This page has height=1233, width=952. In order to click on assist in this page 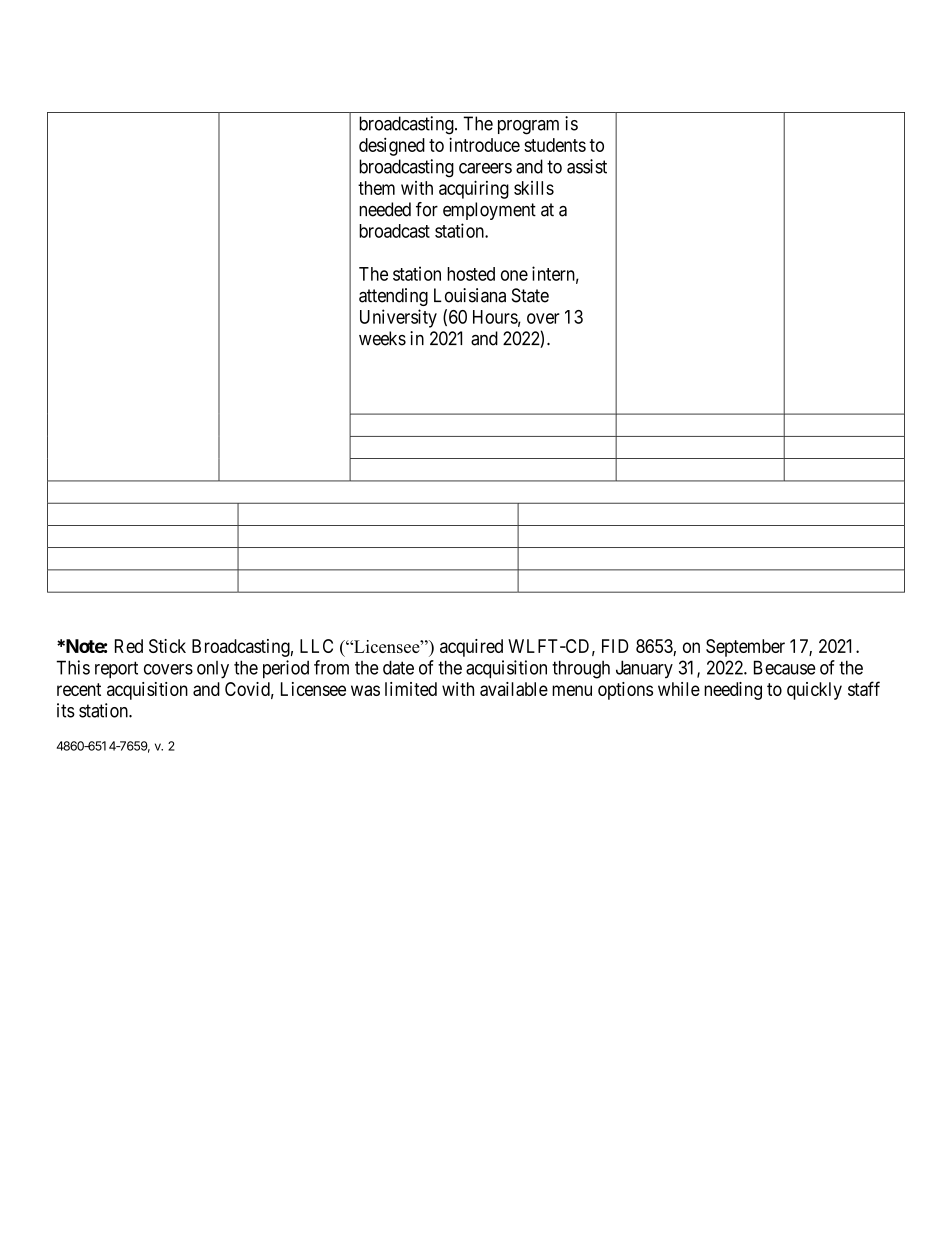, I will do `click(587, 166)`.
